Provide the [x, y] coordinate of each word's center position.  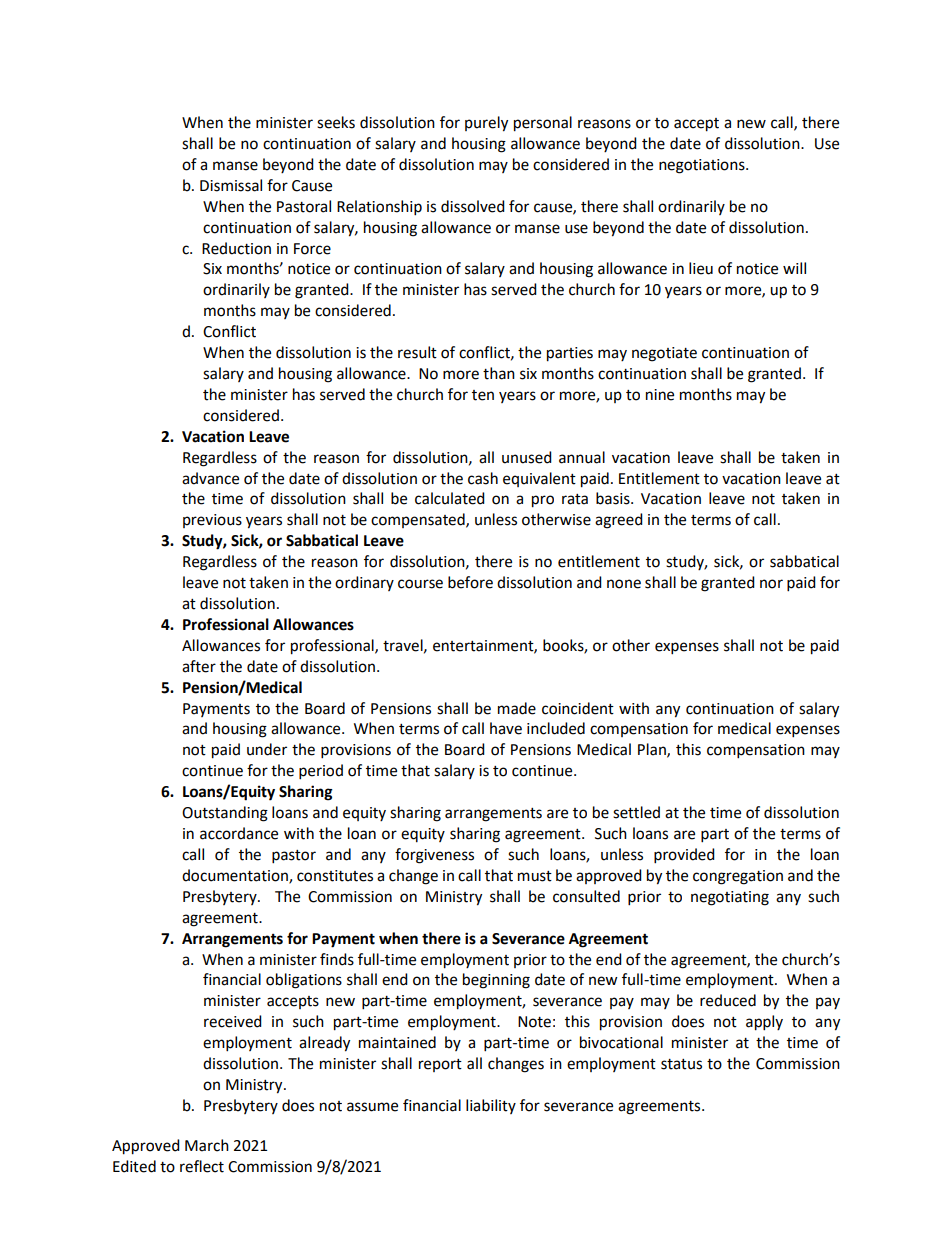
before [470, 582]
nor [771, 584]
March [207, 1145]
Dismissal [231, 185]
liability [491, 1106]
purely [486, 124]
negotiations [703, 166]
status [681, 1064]
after [199, 666]
